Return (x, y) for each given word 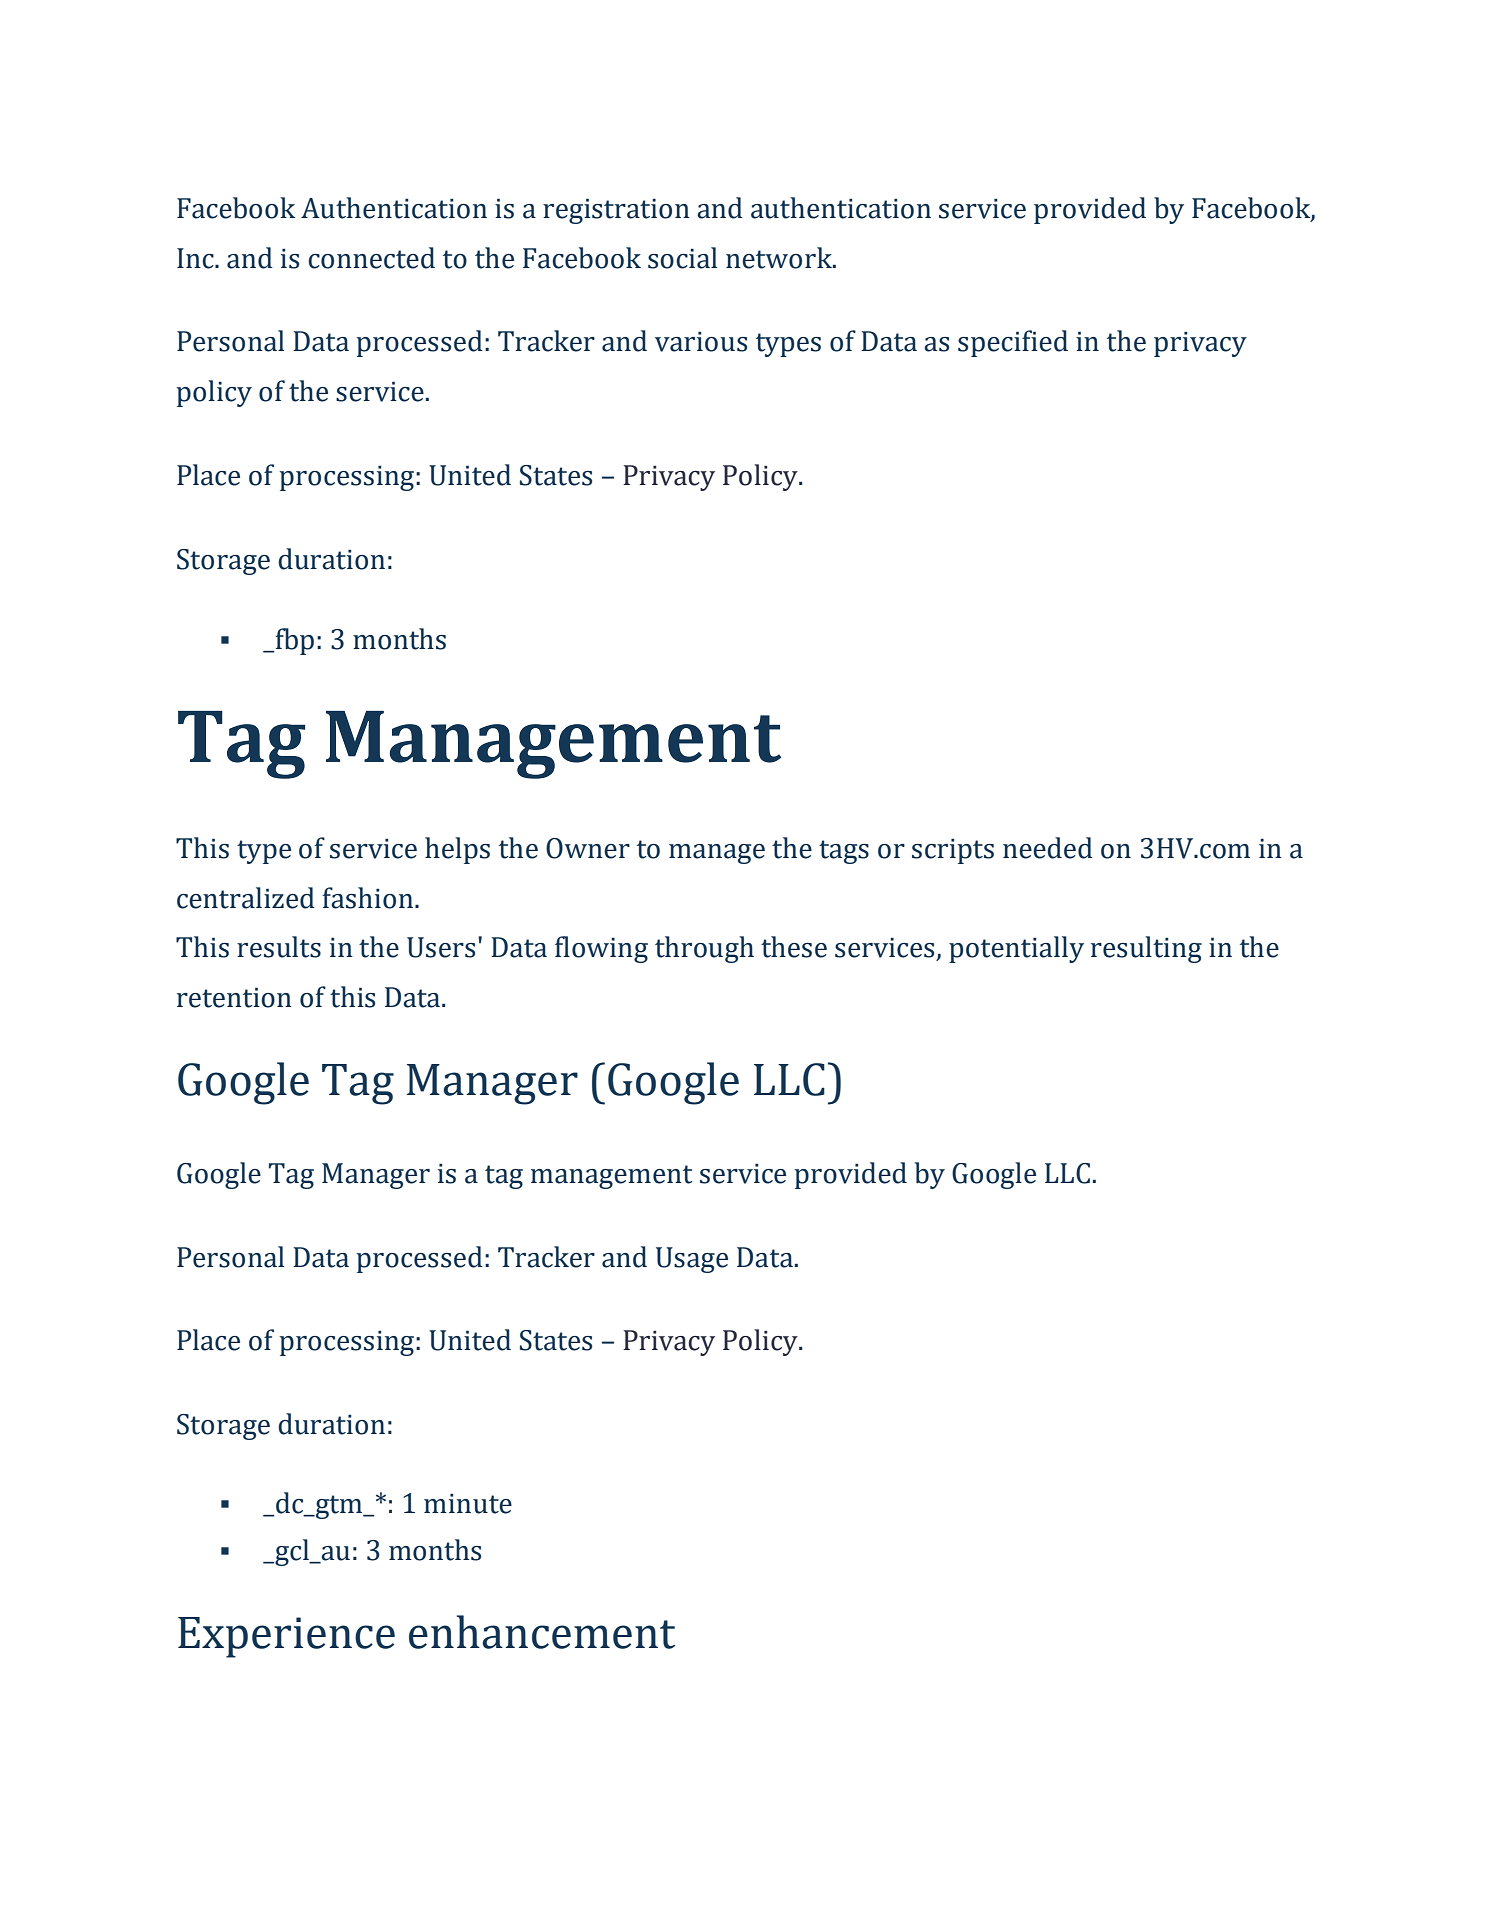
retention (234, 998)
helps (457, 850)
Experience (286, 1637)
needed (1048, 848)
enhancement (542, 1632)
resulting (1146, 949)
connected (371, 258)
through (704, 949)
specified (1013, 343)
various (701, 342)
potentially (1016, 949)
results (279, 947)
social (682, 258)
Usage (692, 1260)
